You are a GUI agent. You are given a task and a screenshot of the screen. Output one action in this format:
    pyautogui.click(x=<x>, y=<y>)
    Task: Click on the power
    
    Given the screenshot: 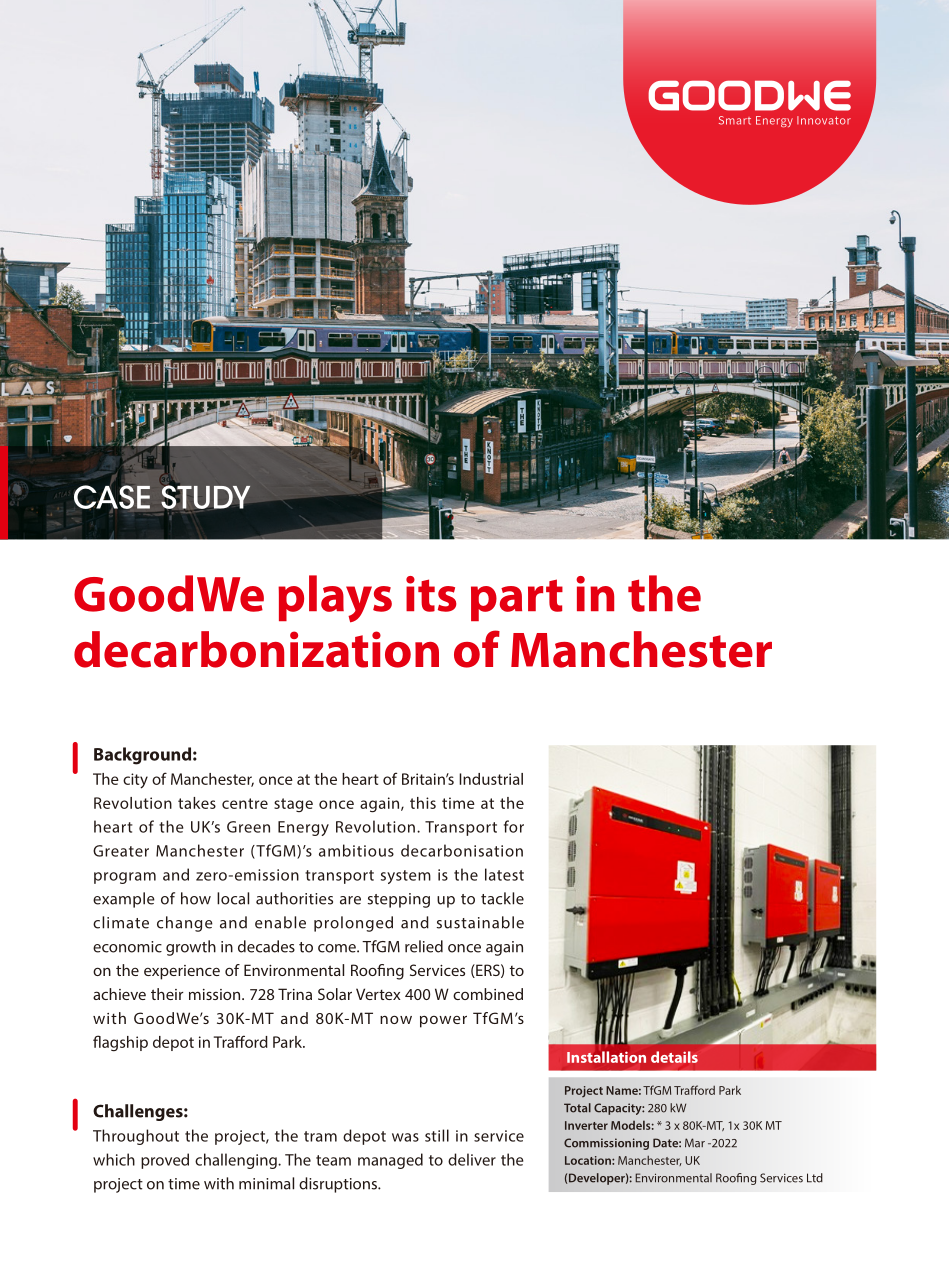 What is the action you would take?
    pyautogui.click(x=443, y=1022)
